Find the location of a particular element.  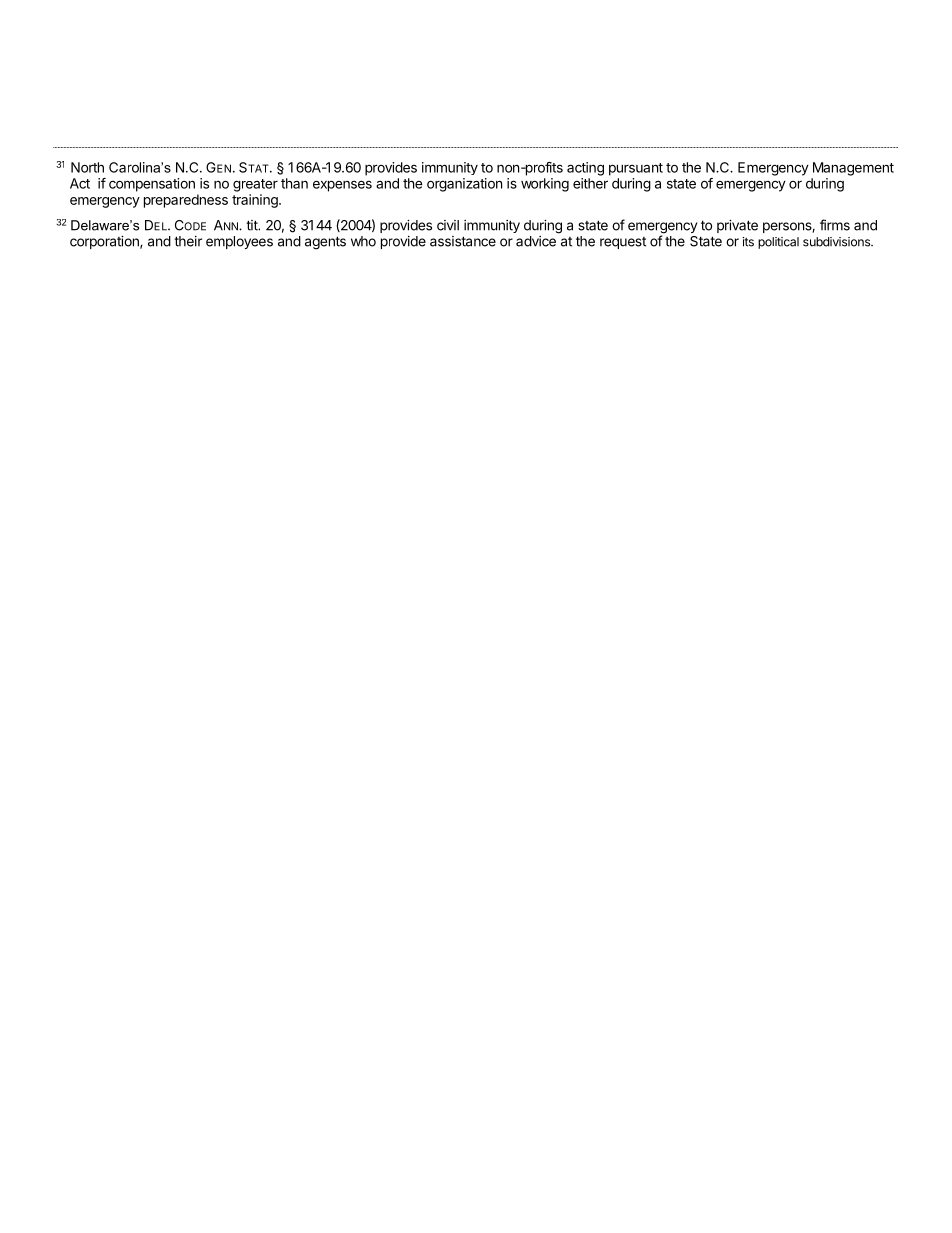

their is located at coordinates (188, 241).
